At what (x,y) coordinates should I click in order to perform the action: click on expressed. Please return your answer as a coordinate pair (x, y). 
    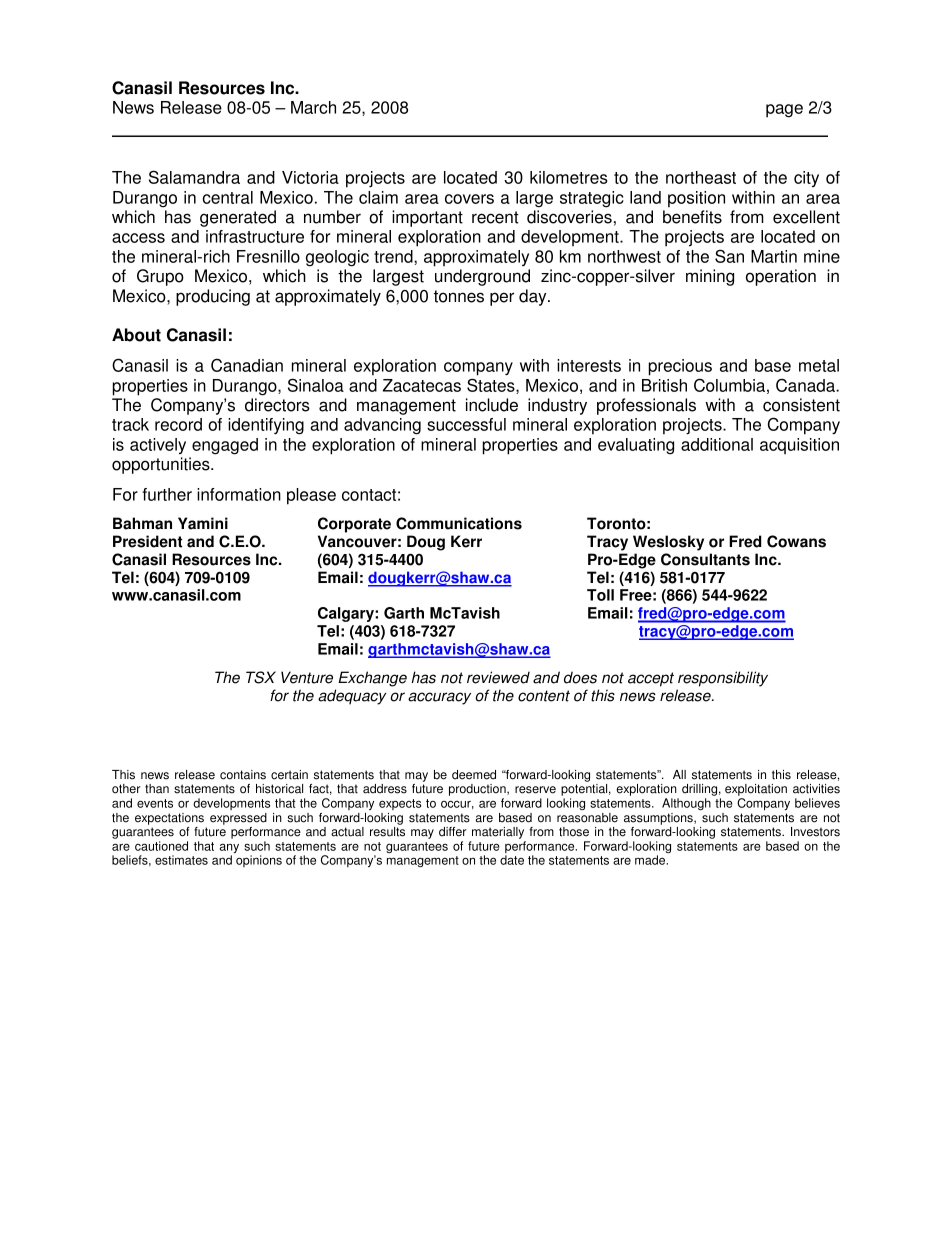
    Looking at the image, I should click on (238, 819).
